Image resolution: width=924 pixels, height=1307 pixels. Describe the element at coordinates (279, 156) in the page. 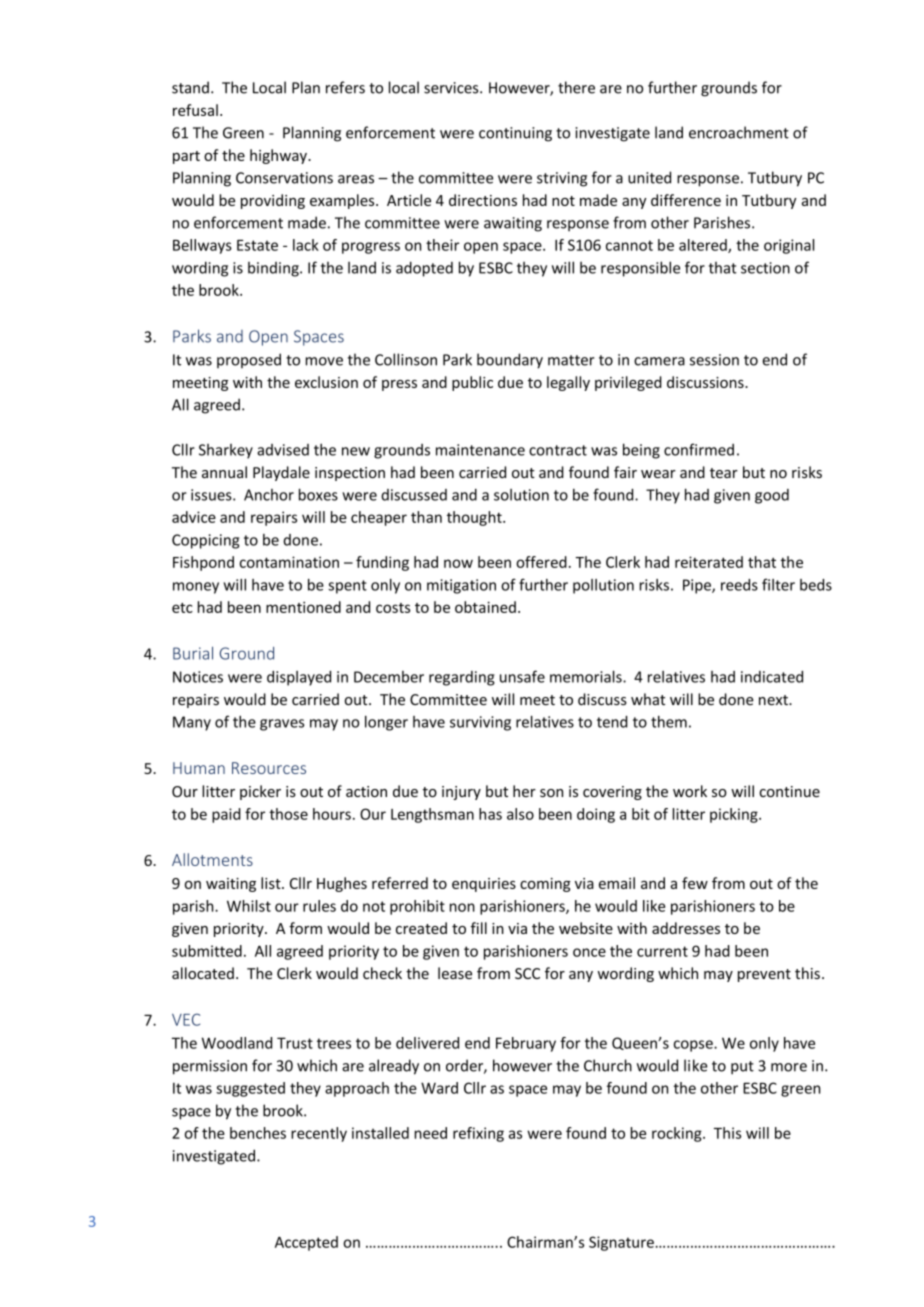

I see `highway` at that location.
